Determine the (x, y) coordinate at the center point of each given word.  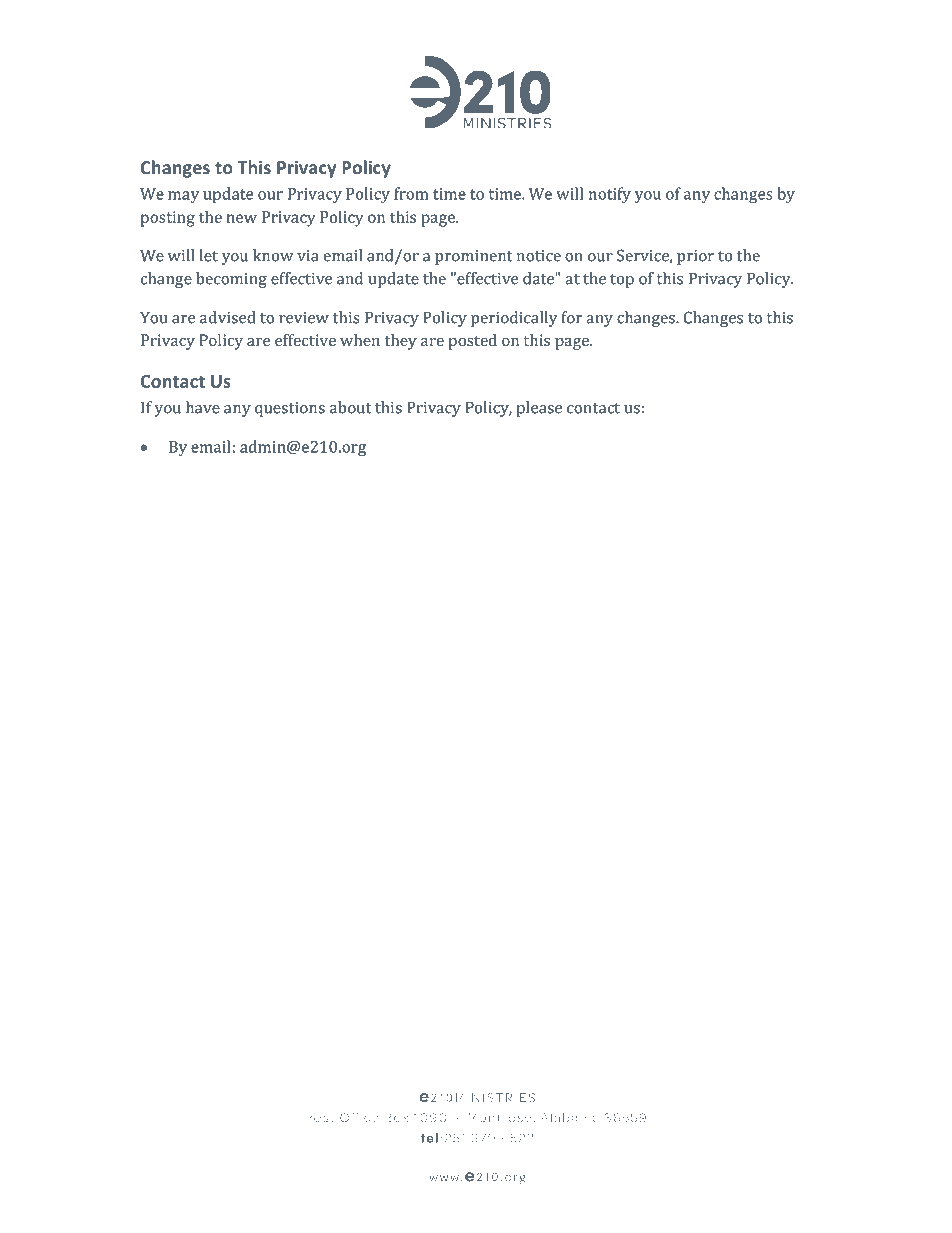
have (203, 407)
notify (610, 195)
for (572, 317)
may (183, 197)
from (411, 193)
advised (228, 317)
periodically (514, 319)
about (350, 407)
